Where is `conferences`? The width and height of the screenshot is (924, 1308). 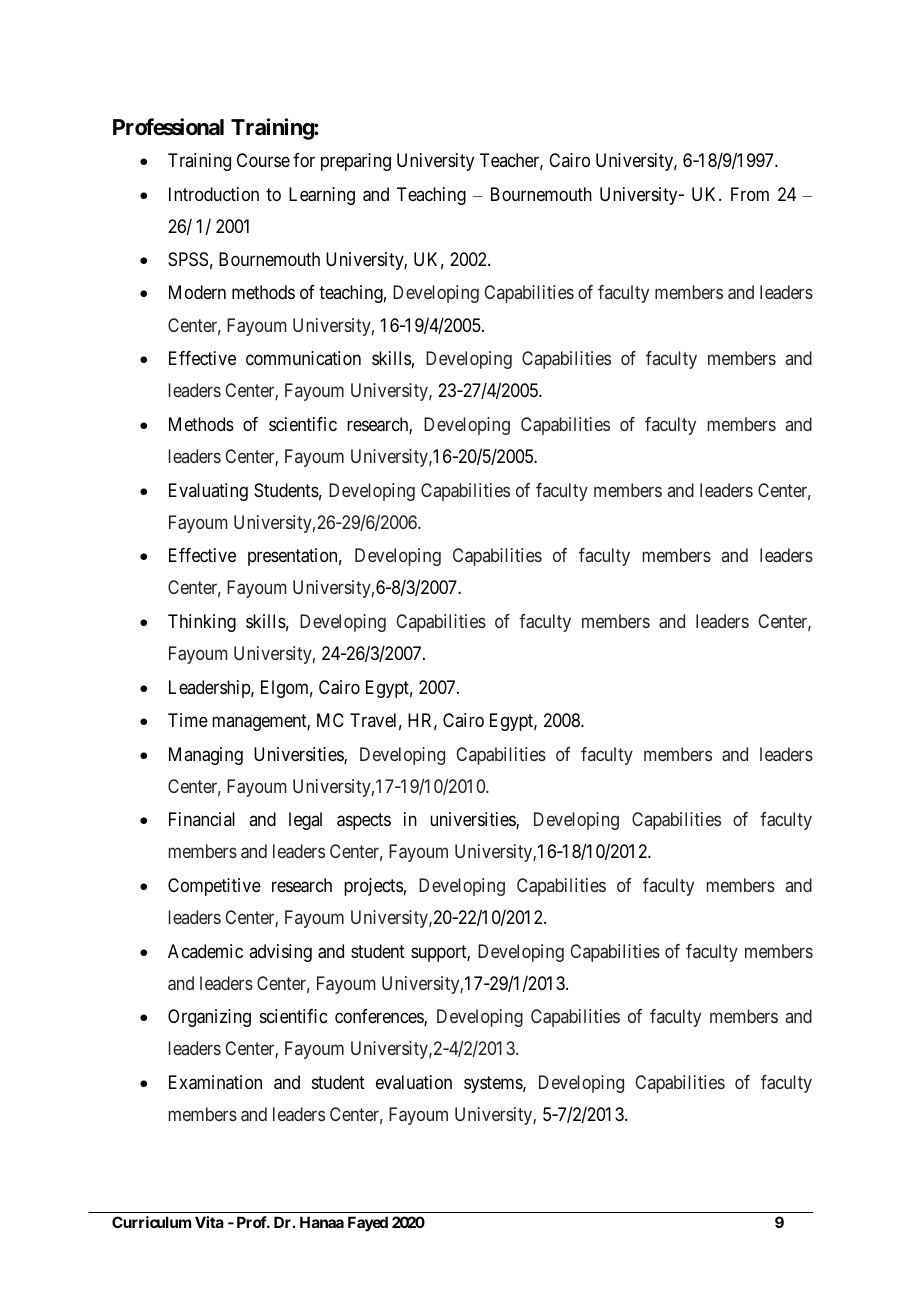
conferences is located at coordinates (380, 1017).
